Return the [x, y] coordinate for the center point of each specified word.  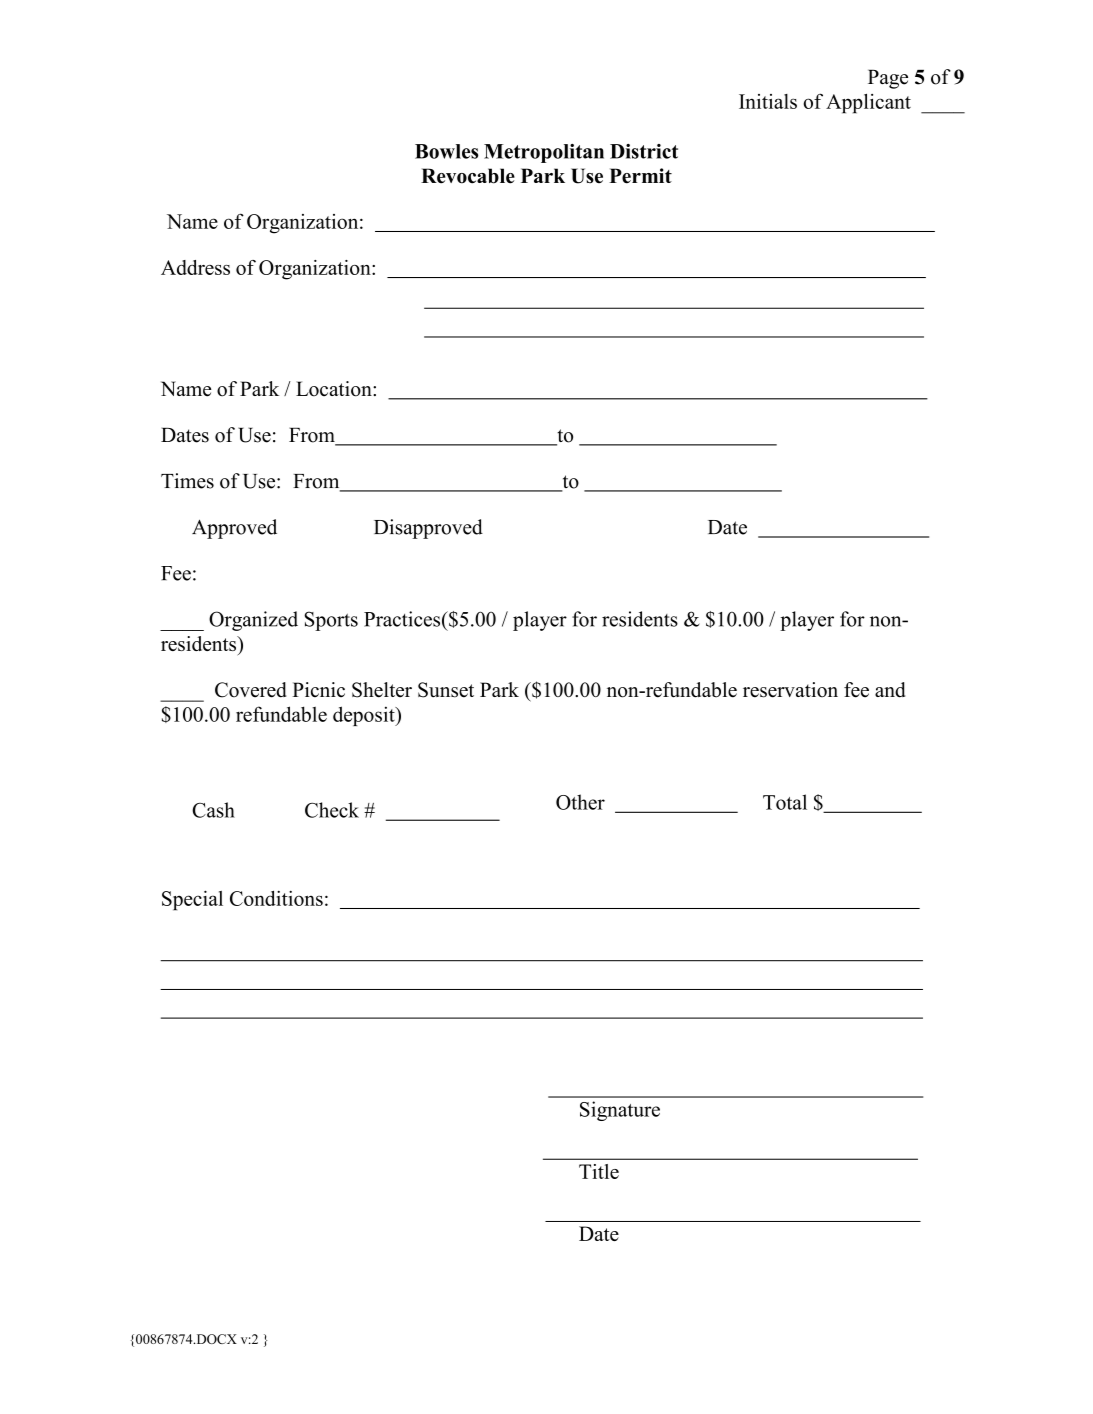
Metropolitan [544, 153]
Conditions [276, 898]
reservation [790, 690]
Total [785, 802]
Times [187, 481]
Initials [768, 101]
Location [335, 389]
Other [580, 802]
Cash [213, 810]
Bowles [446, 151]
